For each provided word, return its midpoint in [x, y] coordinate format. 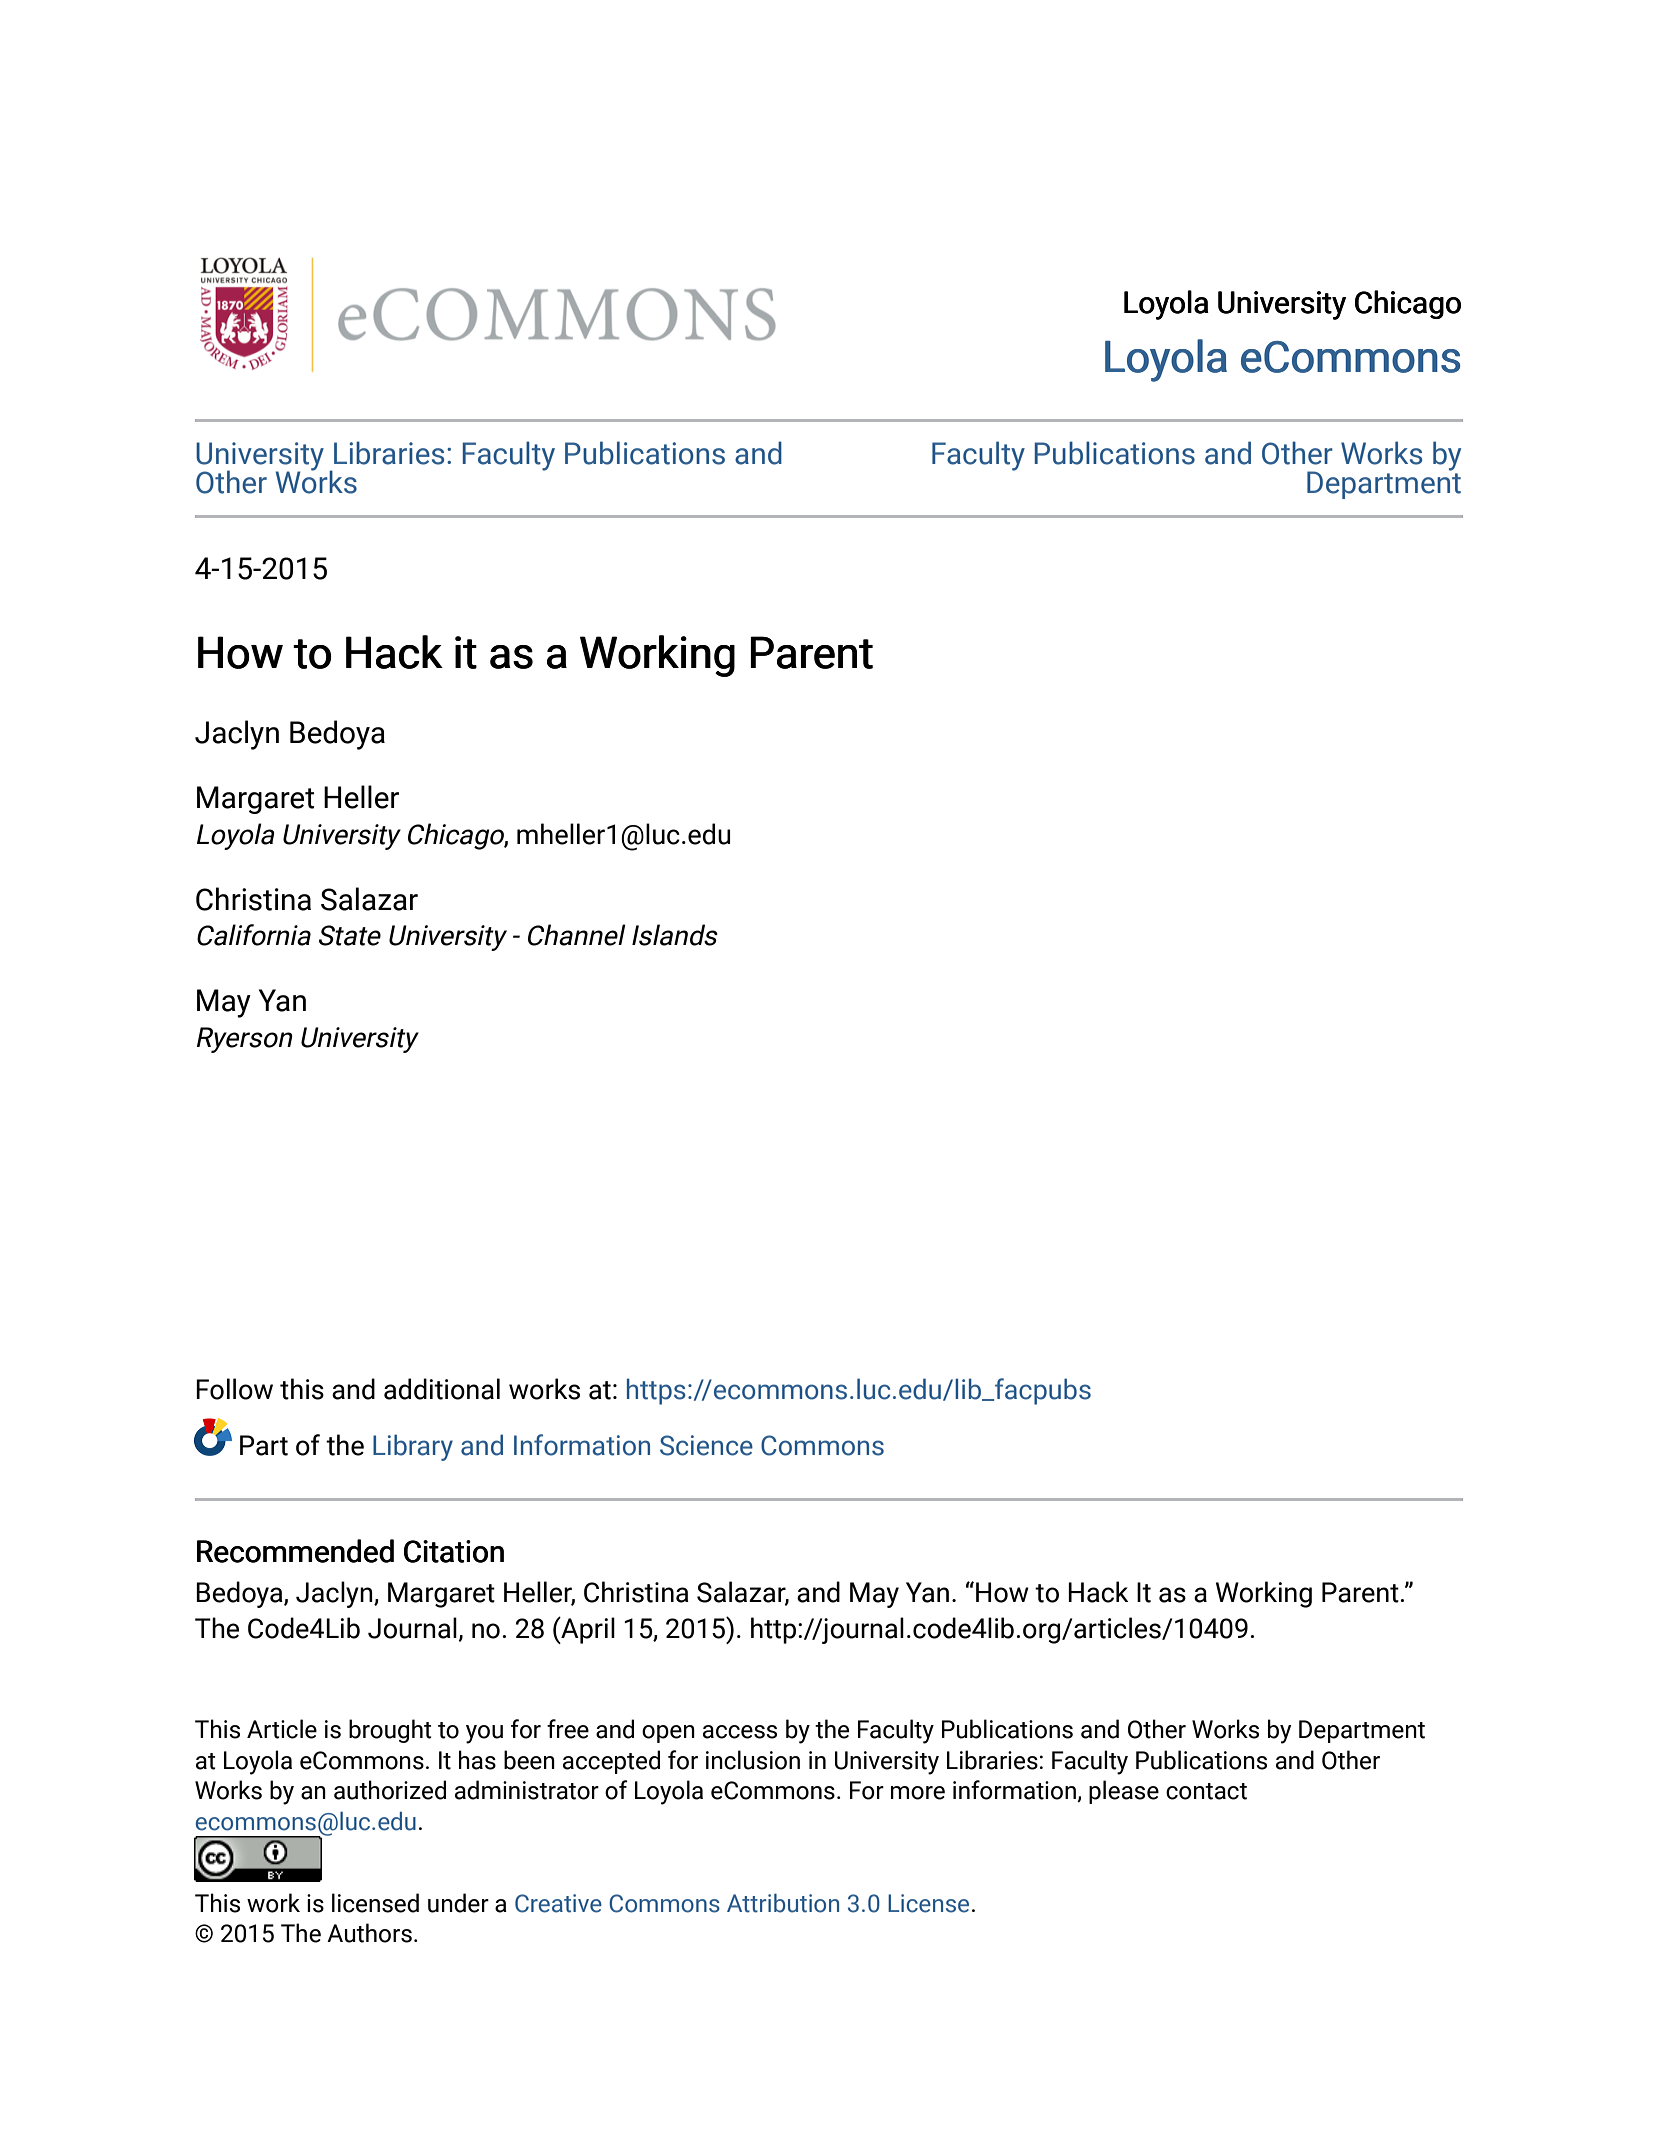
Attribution [783, 1903]
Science [706, 1445]
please [1124, 1792]
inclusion [753, 1760]
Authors [369, 1933]
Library [413, 1447]
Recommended [295, 1551]
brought [390, 1731]
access [740, 1732]
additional [442, 1389]
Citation [454, 1551]
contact [1206, 1791]
